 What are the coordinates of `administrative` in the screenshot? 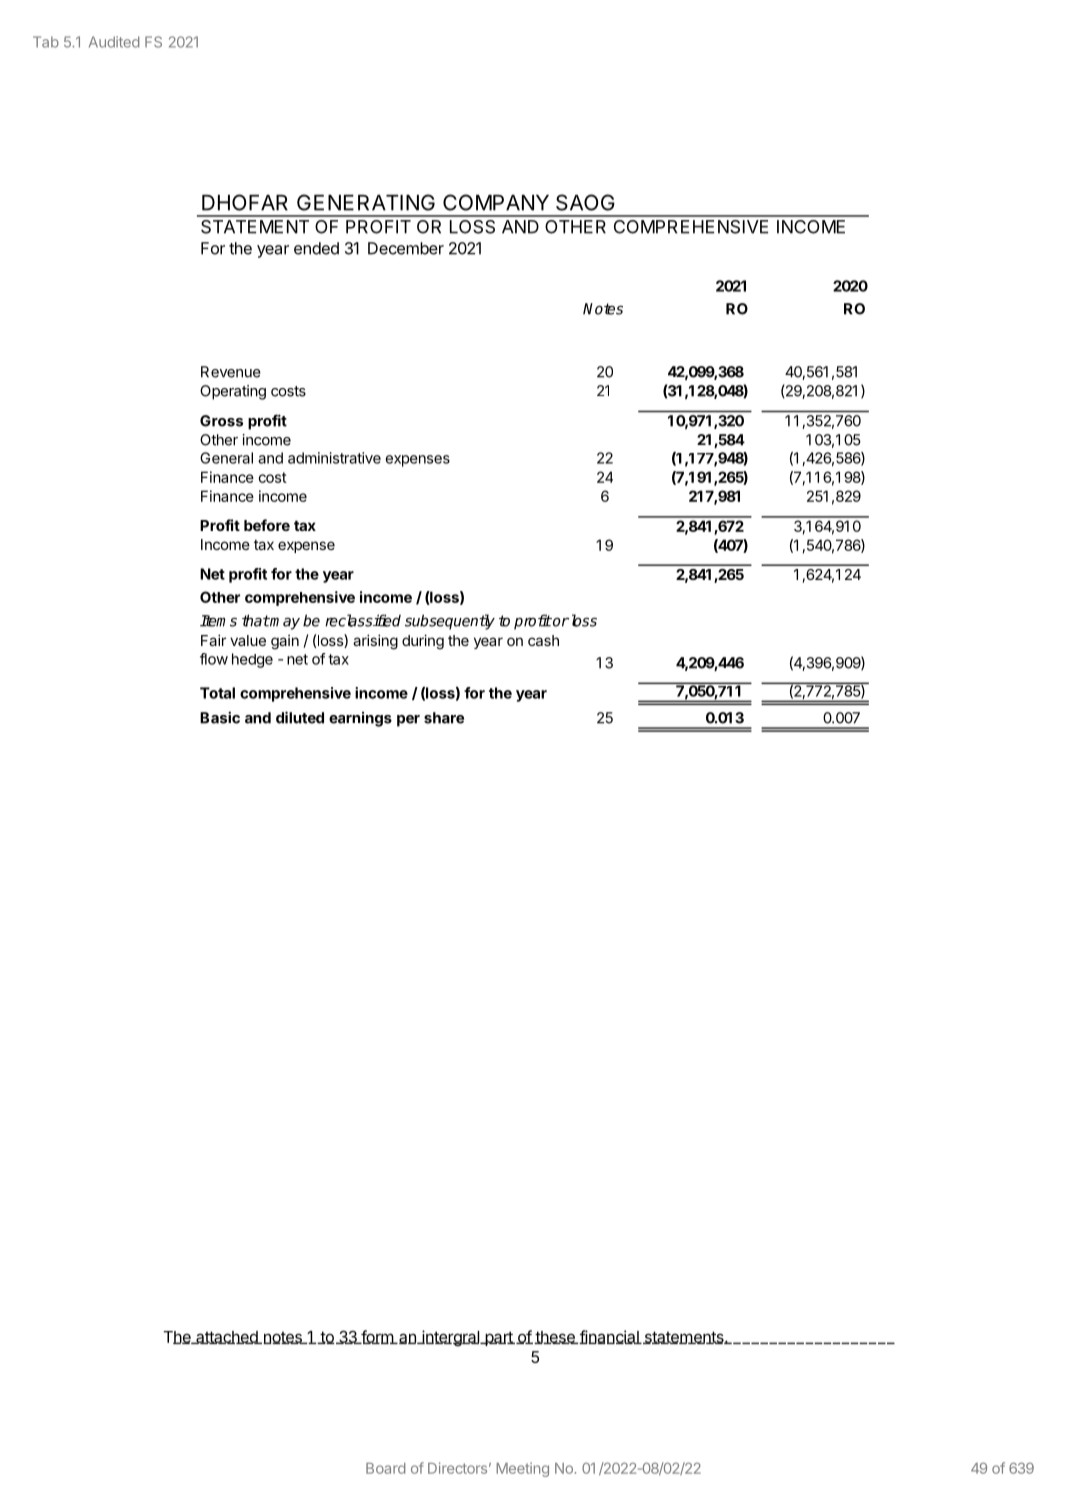 It's located at (334, 458).
